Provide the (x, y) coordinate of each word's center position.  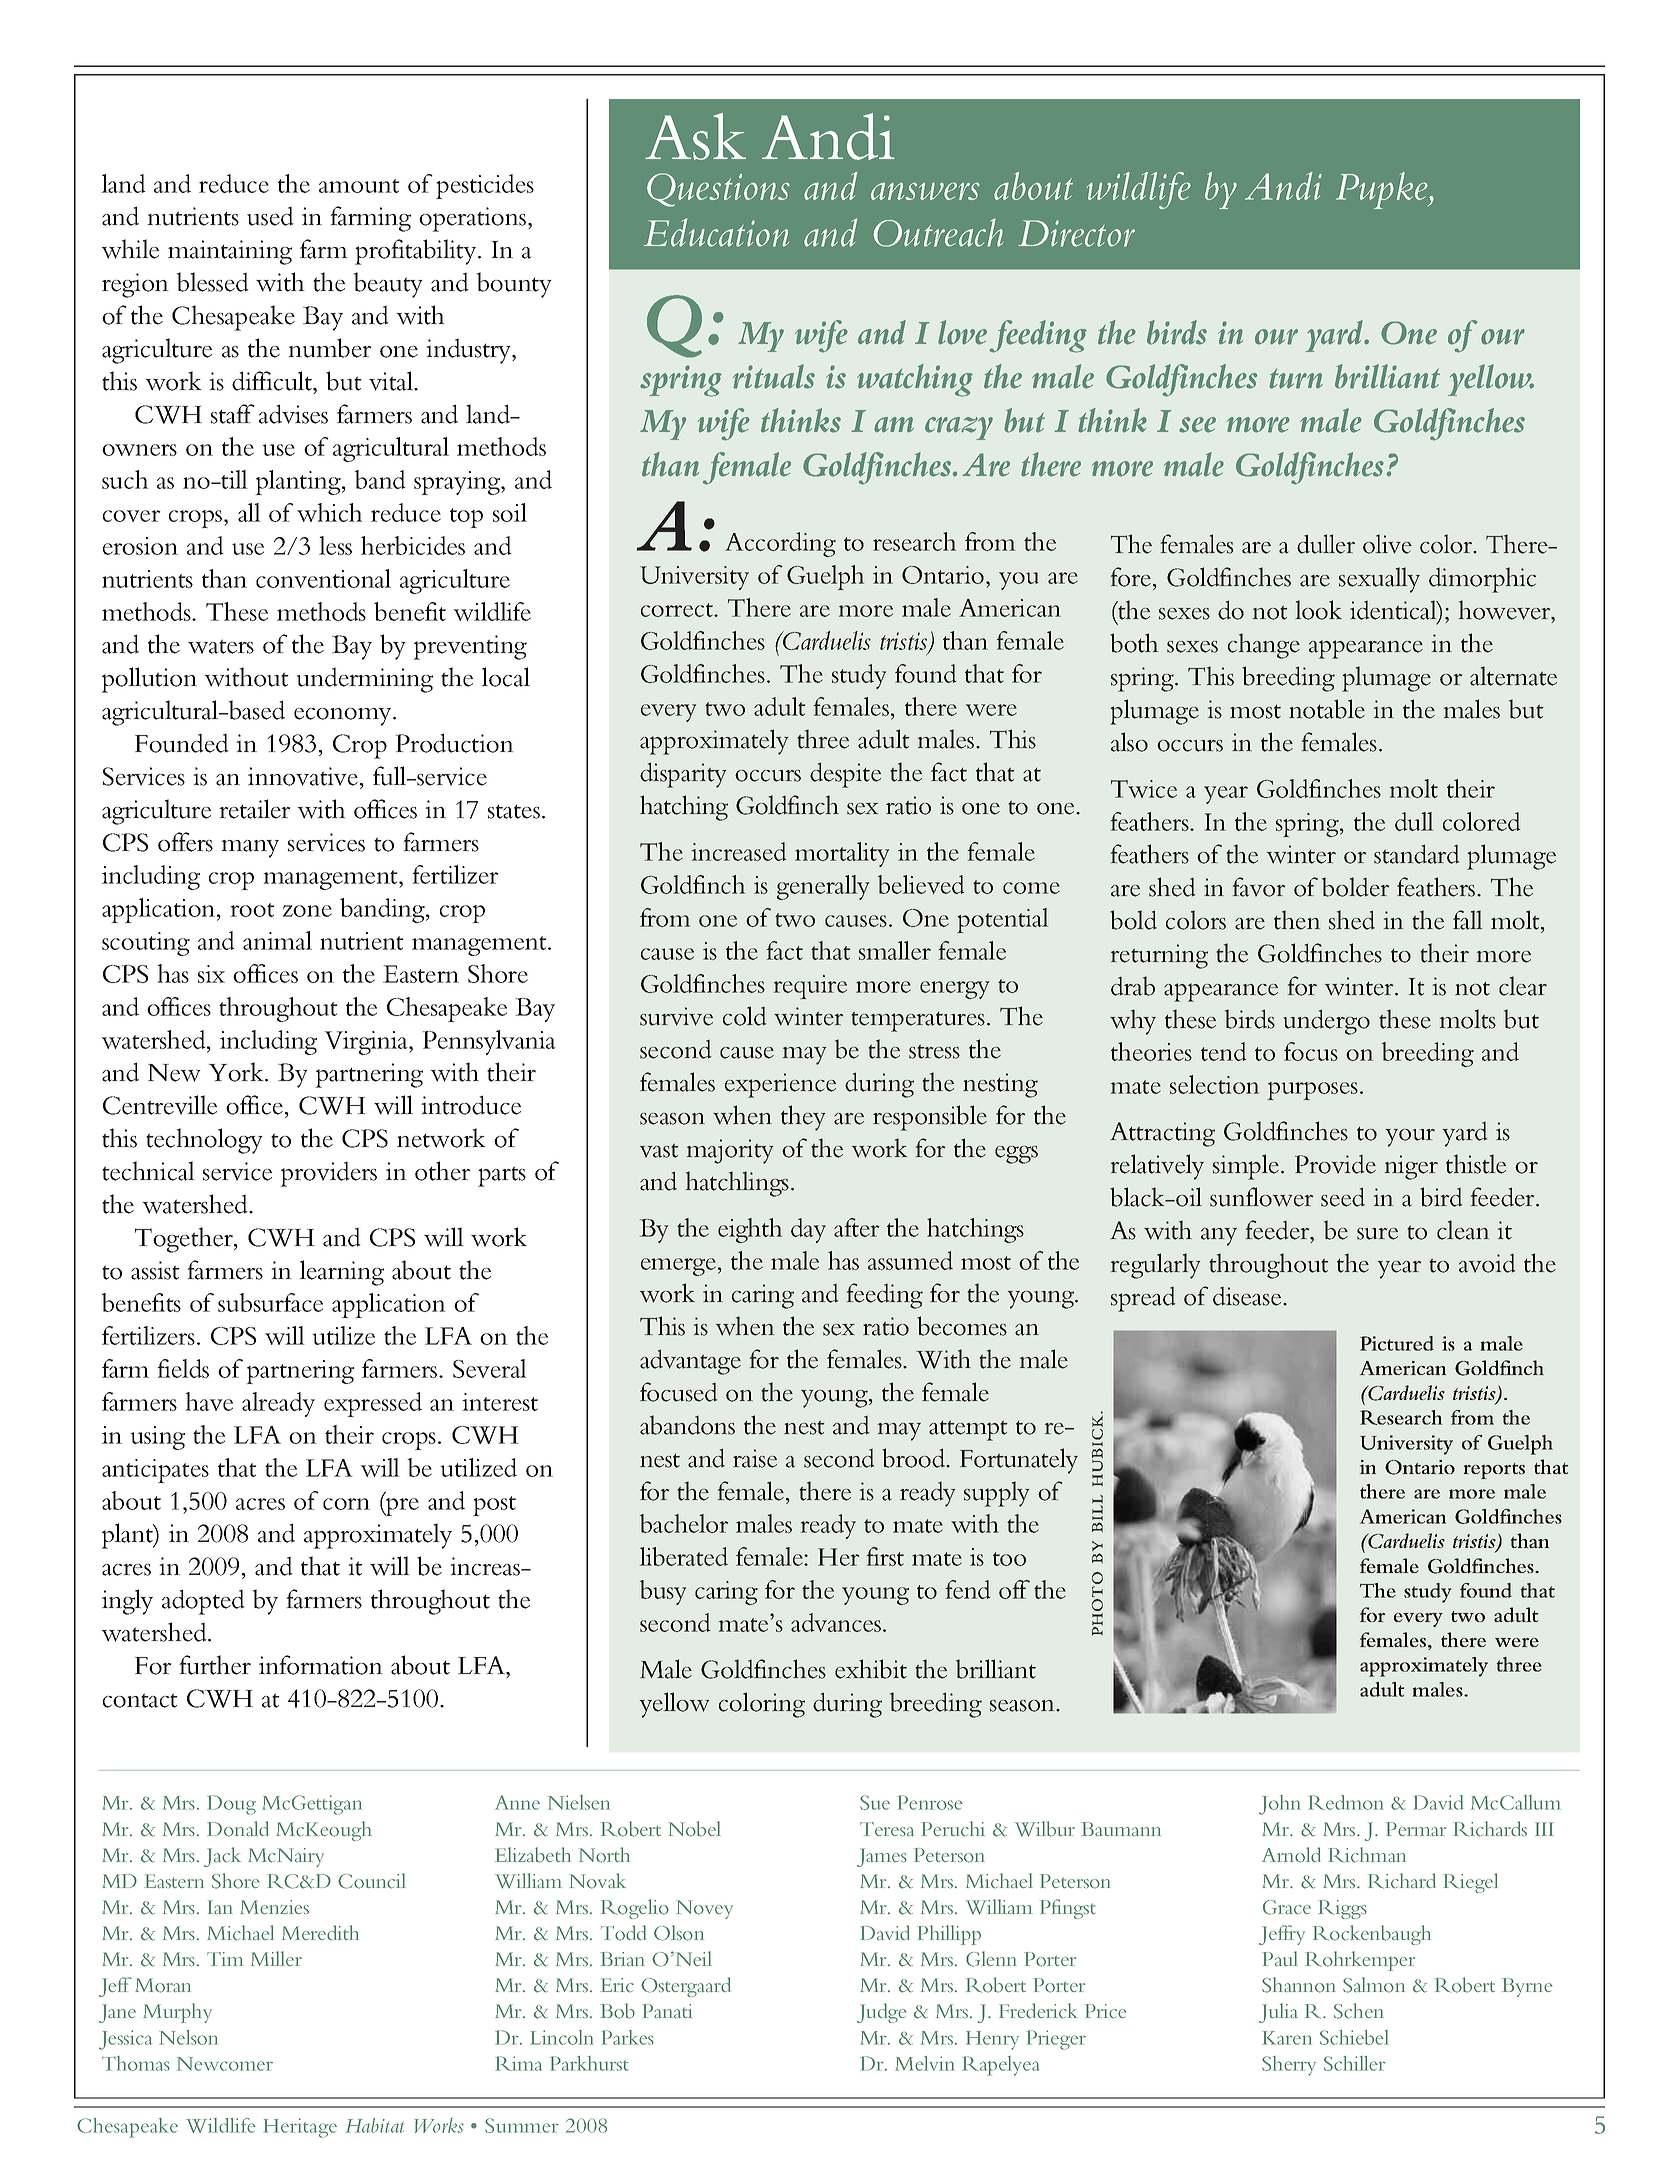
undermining (364, 680)
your (1410, 1138)
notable (1327, 709)
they (803, 1118)
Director (1076, 233)
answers (925, 191)
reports (1494, 1471)
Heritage (300, 2128)
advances (837, 1622)
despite (845, 775)
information (321, 1665)
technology (204, 1141)
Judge (881, 2013)
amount (359, 186)
